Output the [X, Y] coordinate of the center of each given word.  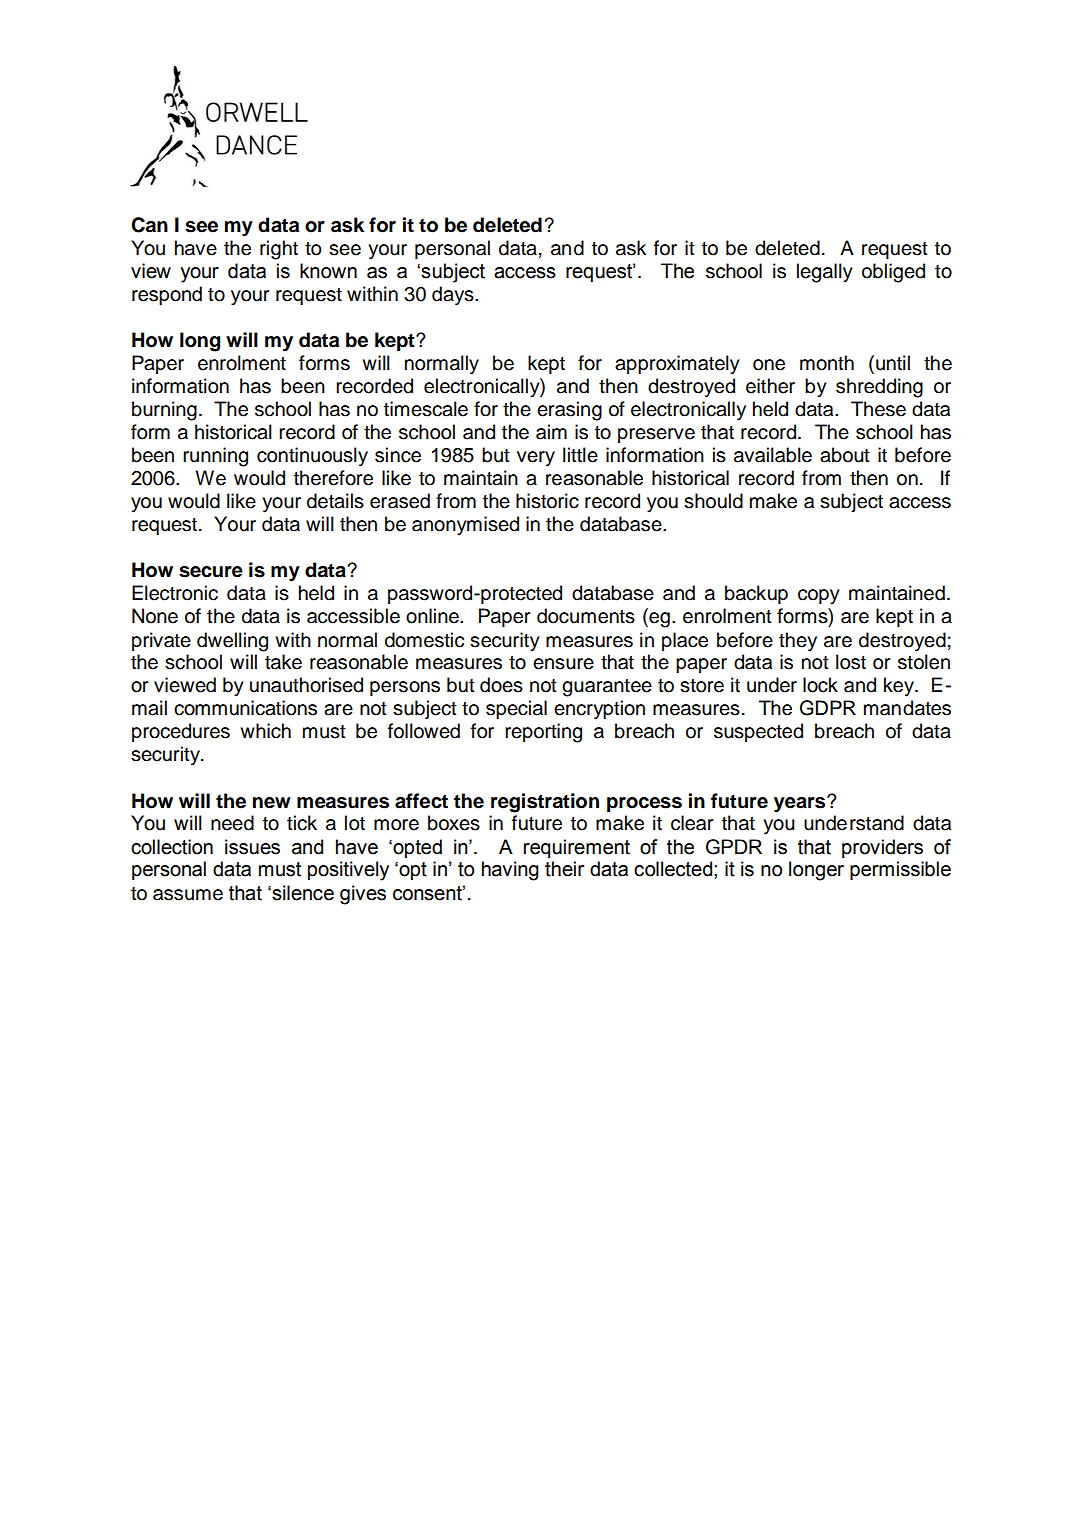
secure [211, 572]
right [279, 250]
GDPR [828, 708]
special [516, 709]
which [265, 731]
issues [252, 847]
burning [164, 411]
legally [825, 273]
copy [819, 597]
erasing [569, 411]
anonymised [465, 526]
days [454, 296]
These [878, 409]
